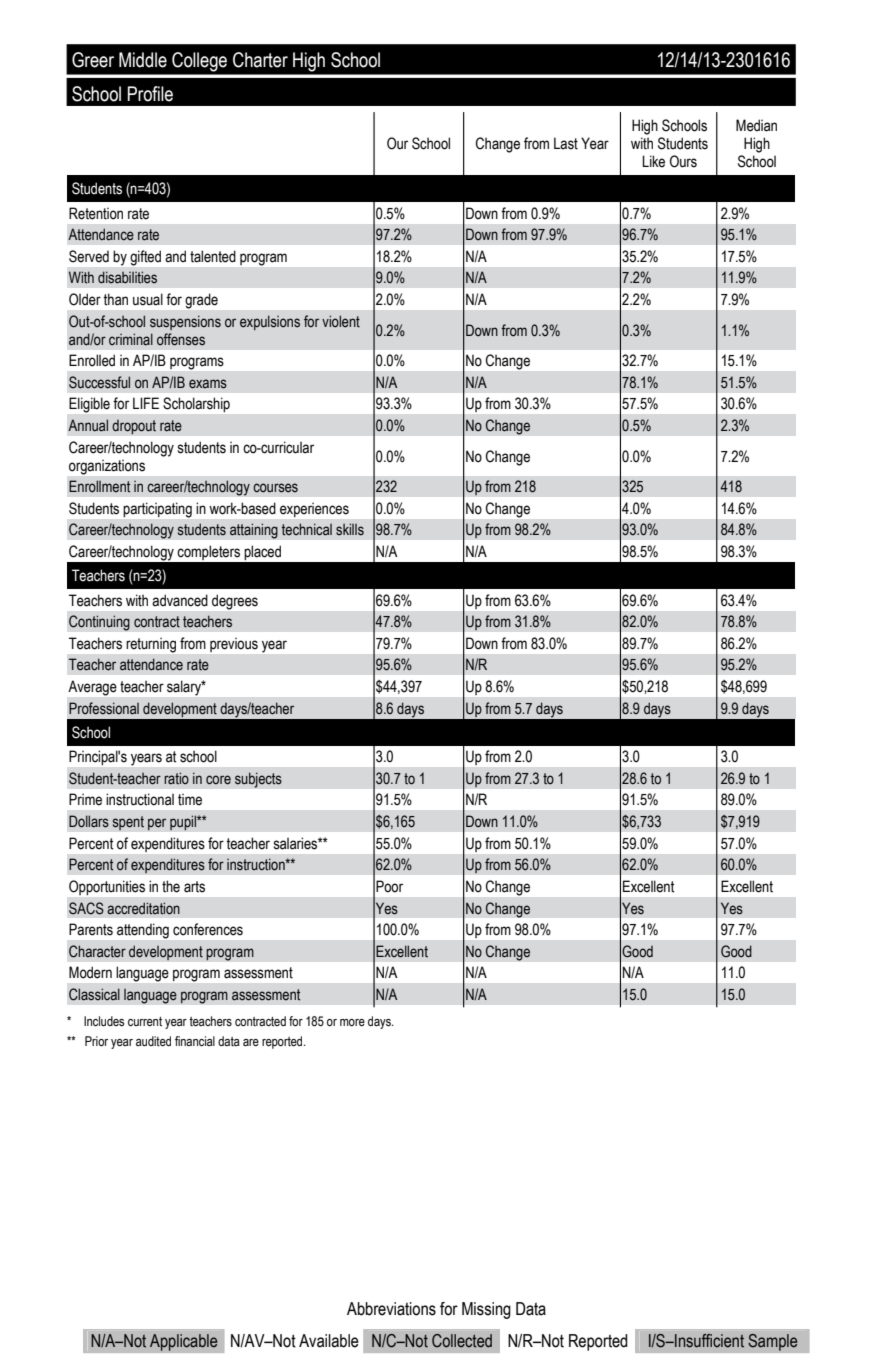  I want to click on returning, so click(151, 645).
